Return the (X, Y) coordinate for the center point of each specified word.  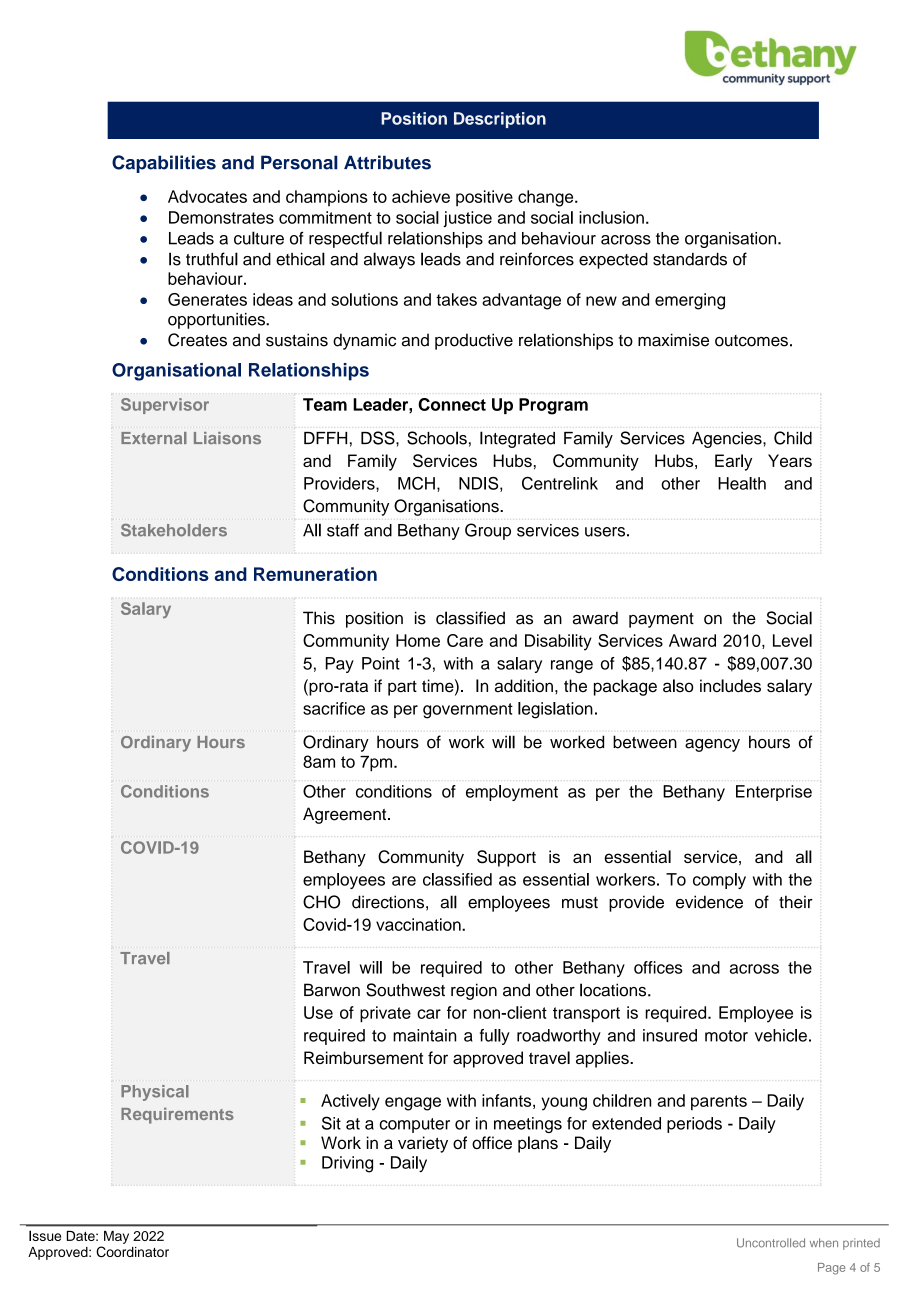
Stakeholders (174, 530)
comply (719, 881)
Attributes (387, 162)
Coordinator (132, 1251)
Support (506, 858)
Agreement (346, 815)
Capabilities (164, 164)
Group (488, 531)
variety (423, 1144)
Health (742, 483)
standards (690, 259)
